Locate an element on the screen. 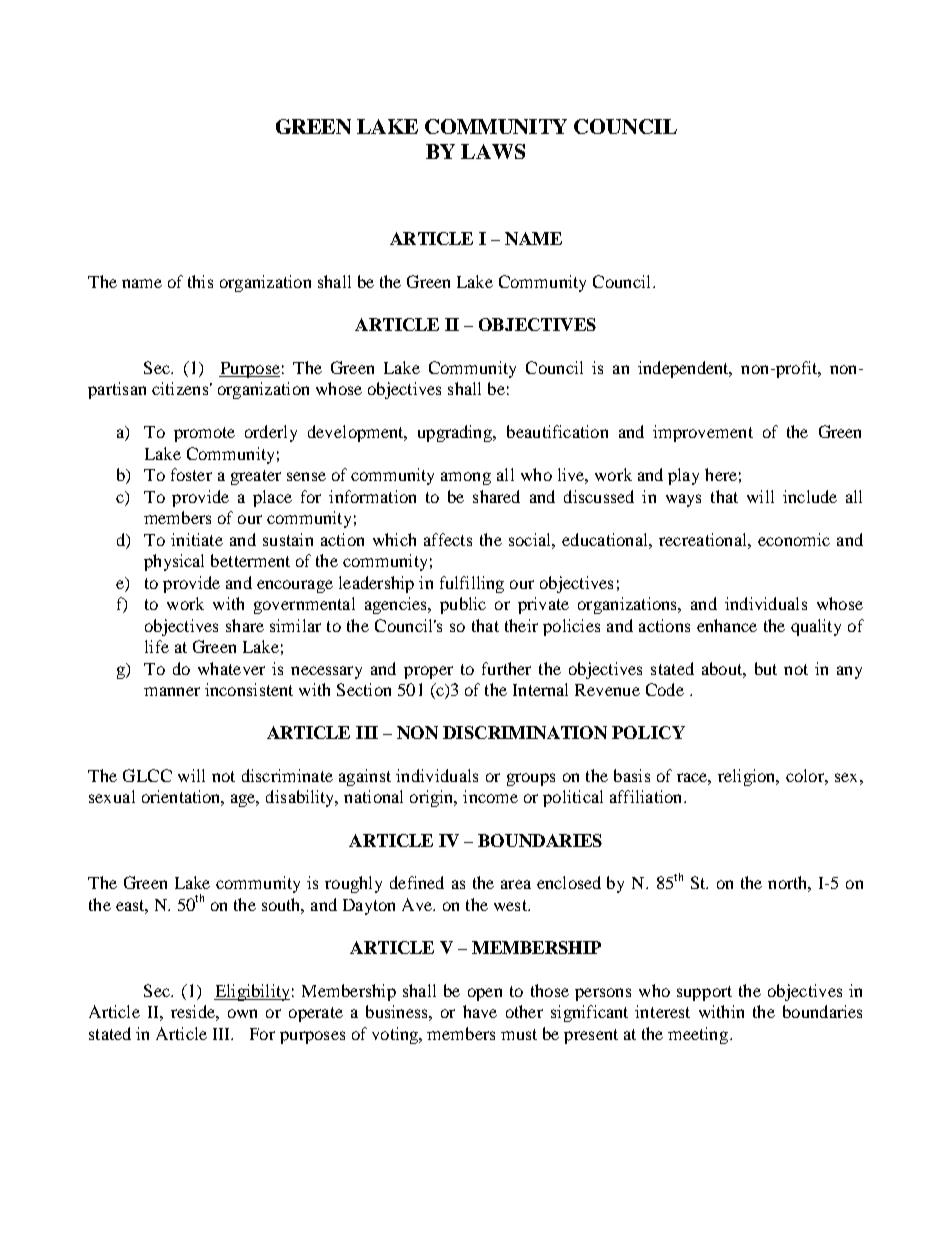 This screenshot has height=1233, width=952. independent is located at coordinates (684, 369).
